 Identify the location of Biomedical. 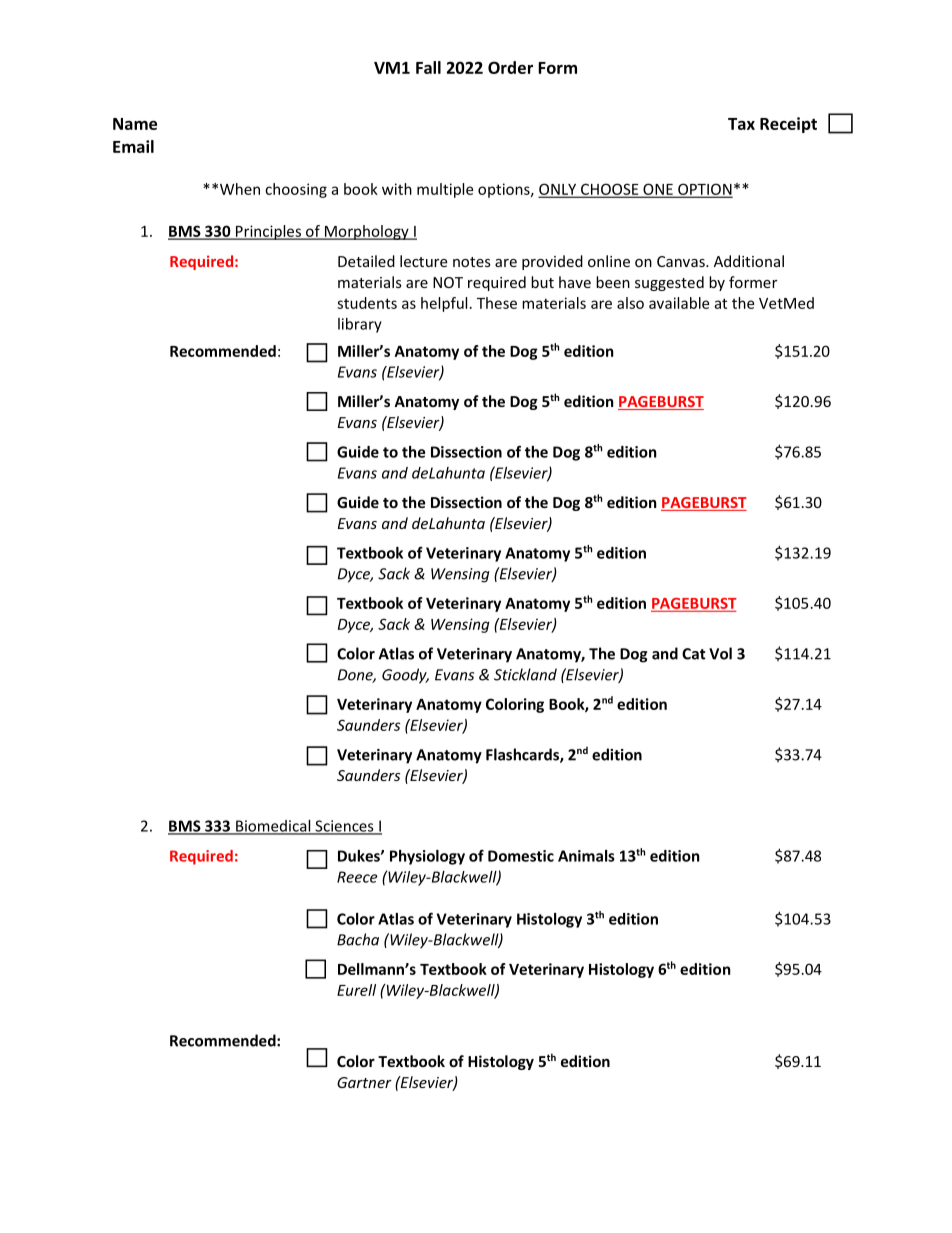
(273, 827).
